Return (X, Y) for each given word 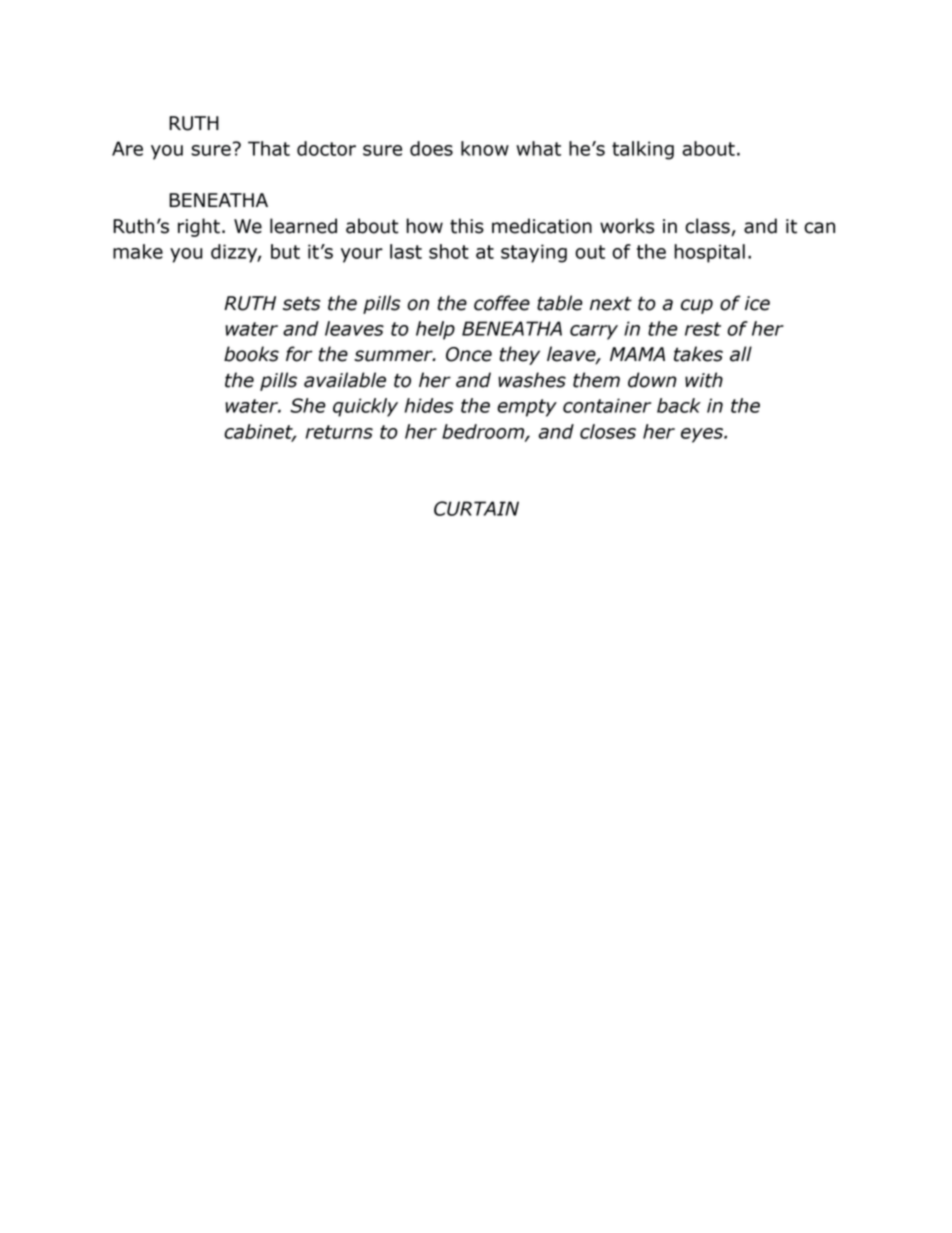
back (679, 405)
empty (527, 408)
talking (643, 150)
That (269, 148)
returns (339, 432)
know (485, 148)
